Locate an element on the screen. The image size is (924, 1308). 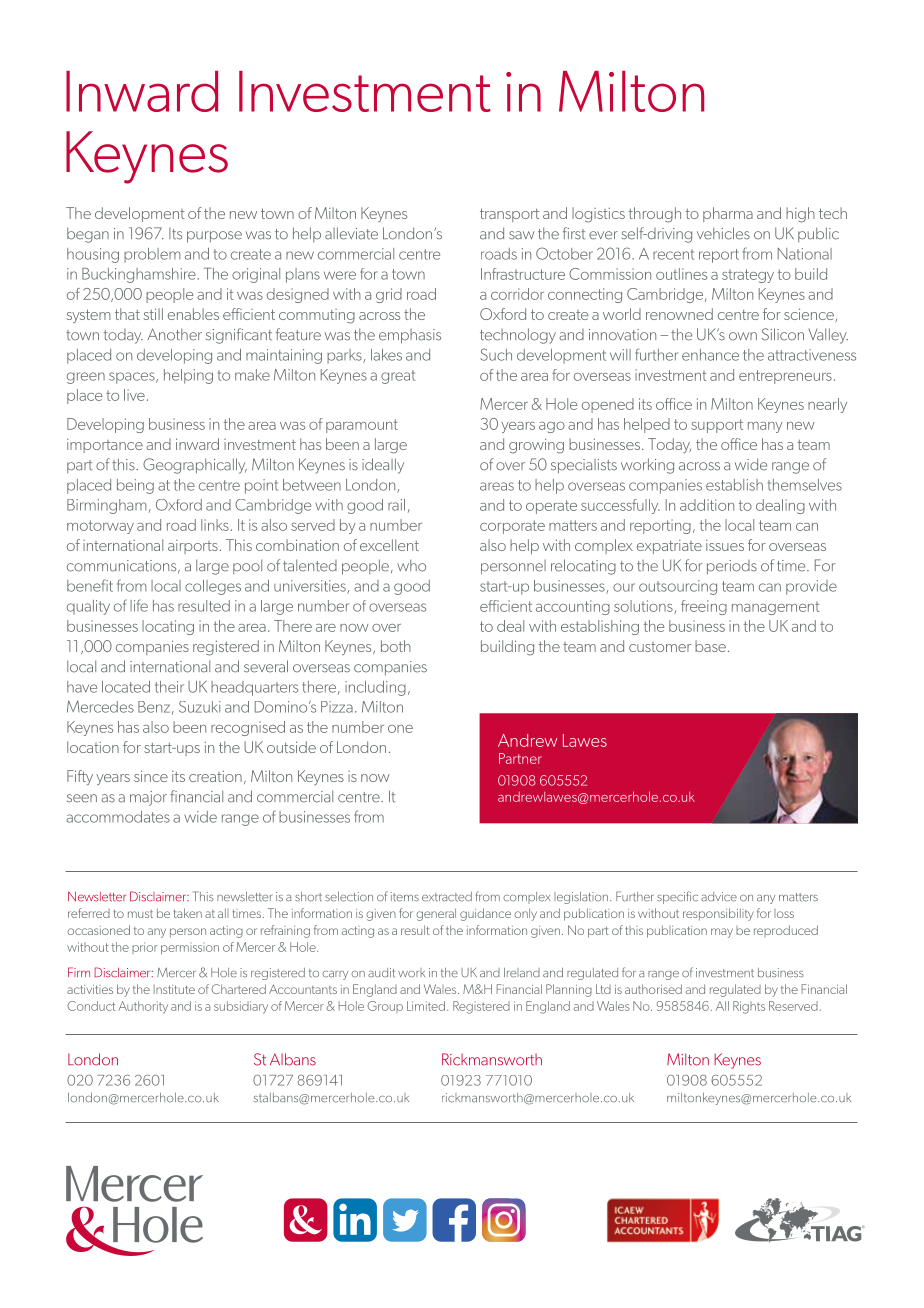
major is located at coordinates (148, 798).
